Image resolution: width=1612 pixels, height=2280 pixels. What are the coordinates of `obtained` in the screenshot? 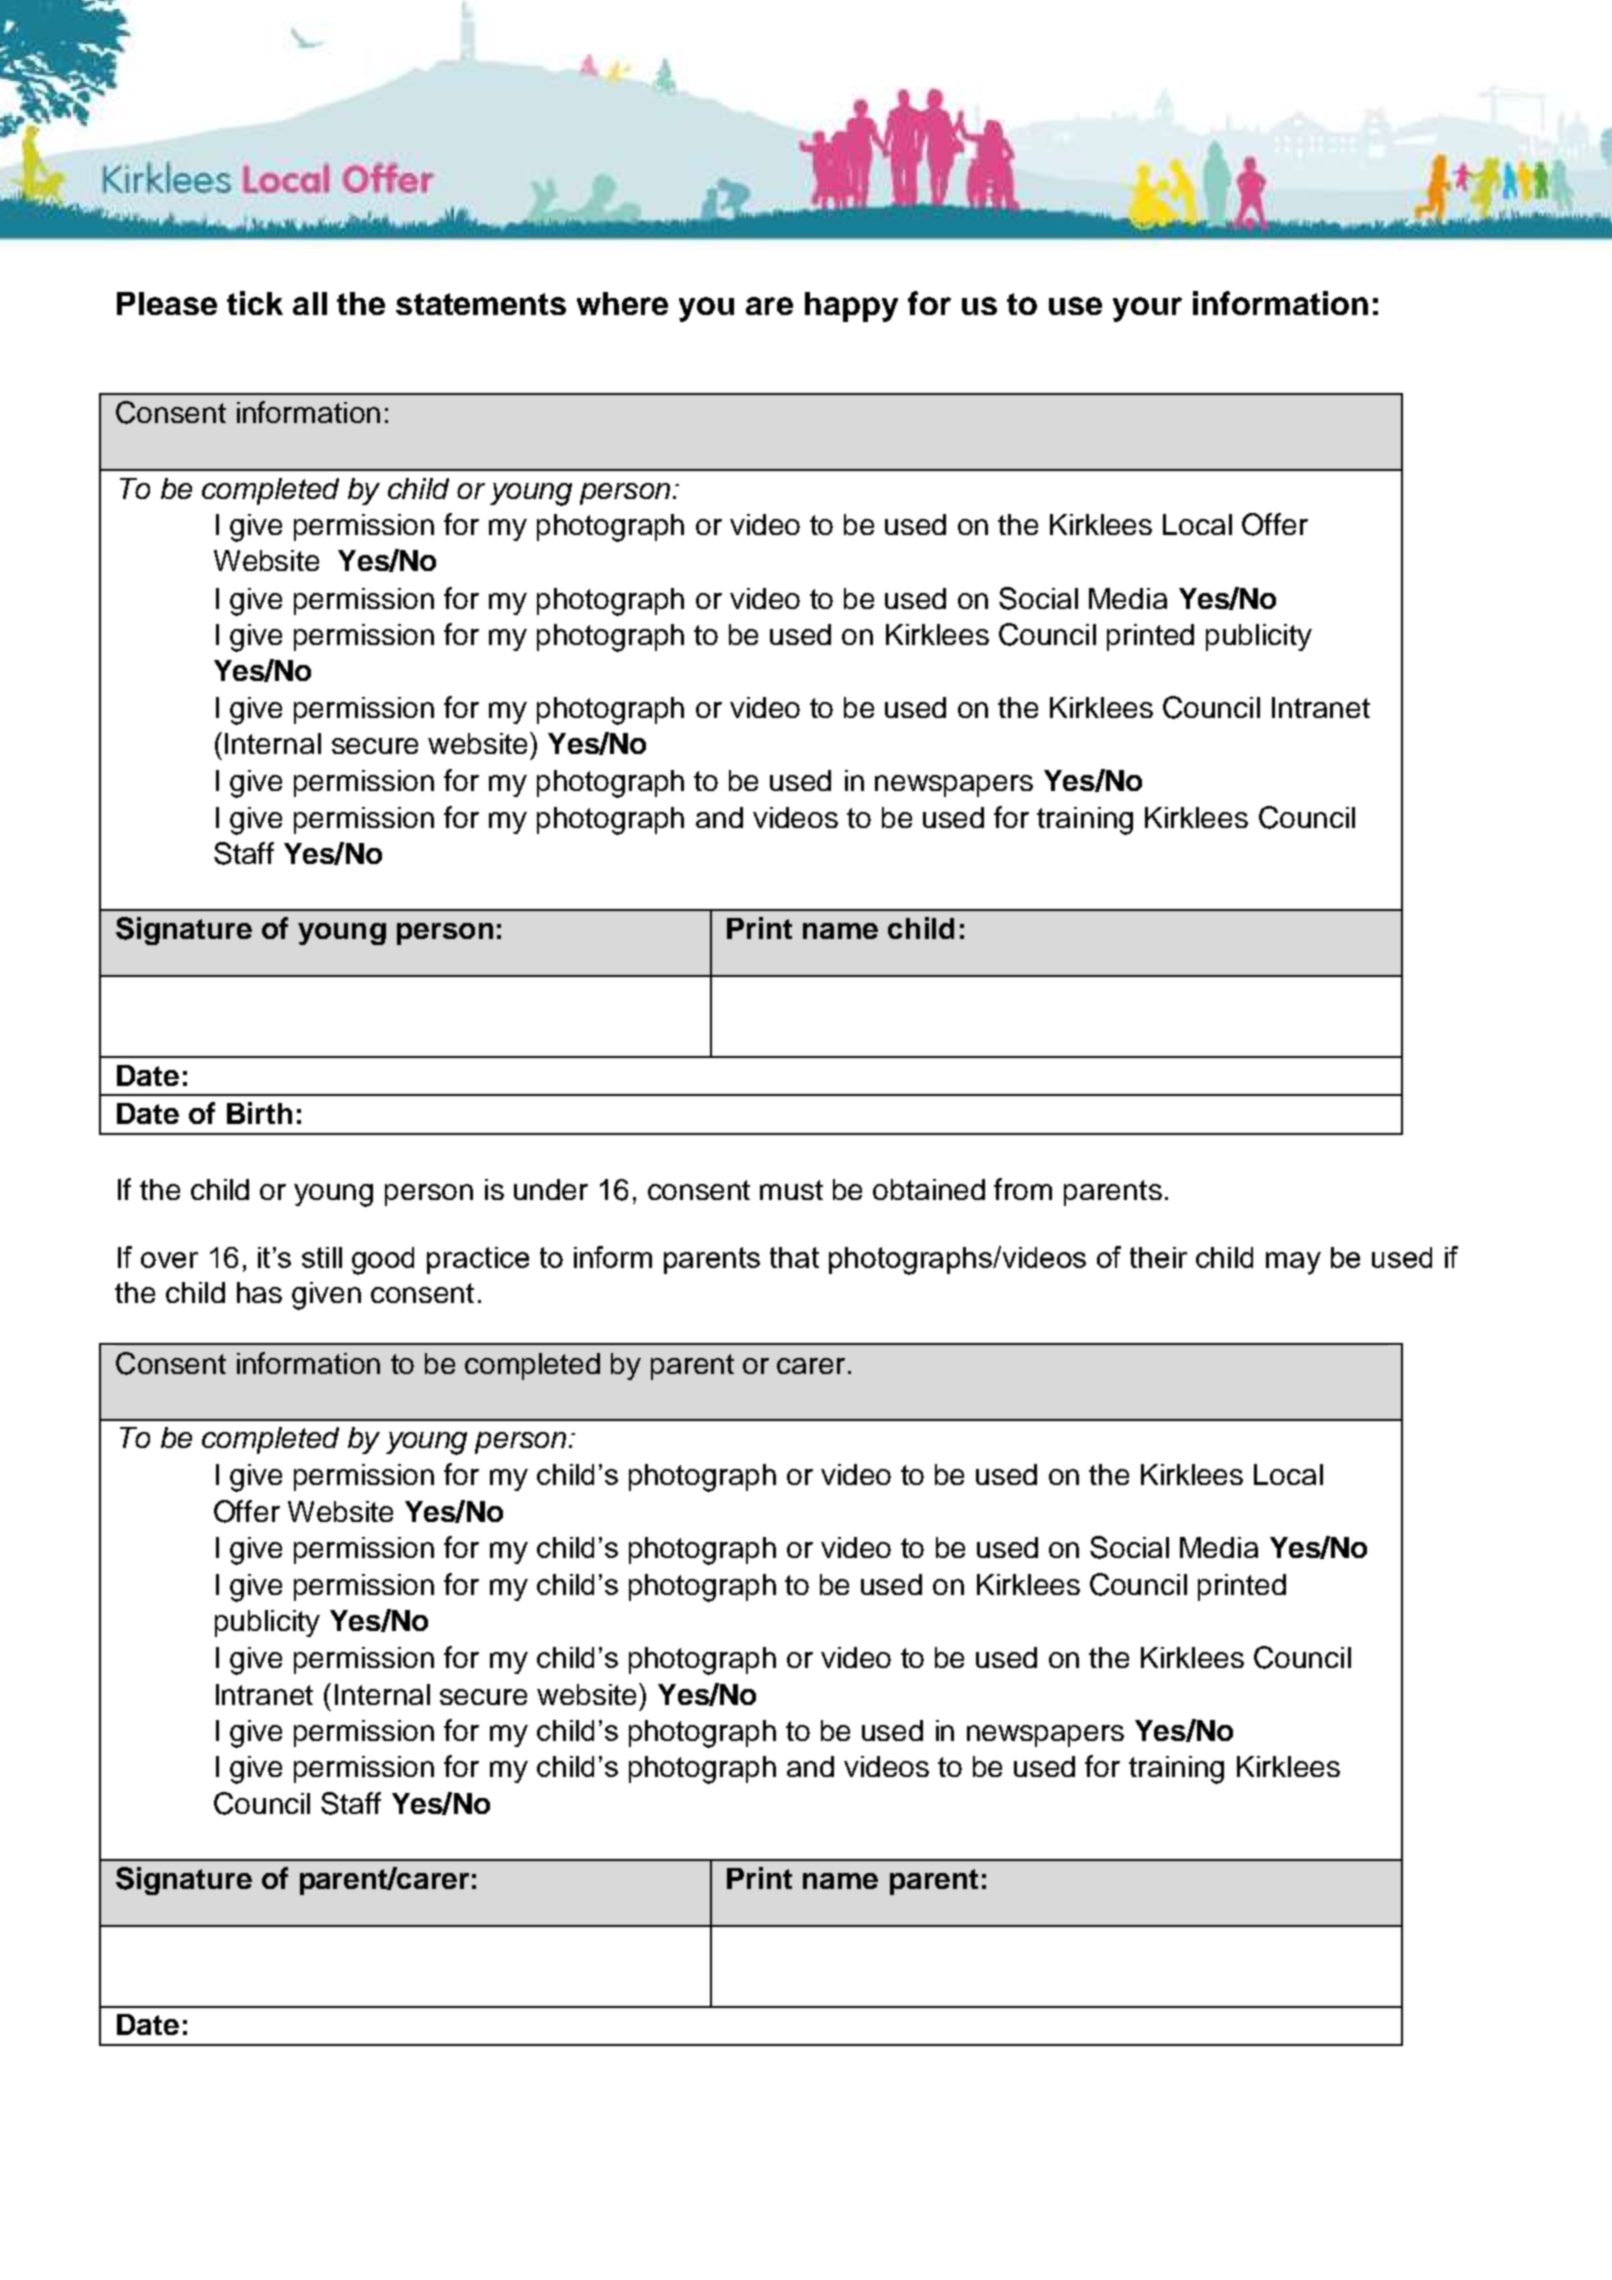 It's located at (929, 1189).
